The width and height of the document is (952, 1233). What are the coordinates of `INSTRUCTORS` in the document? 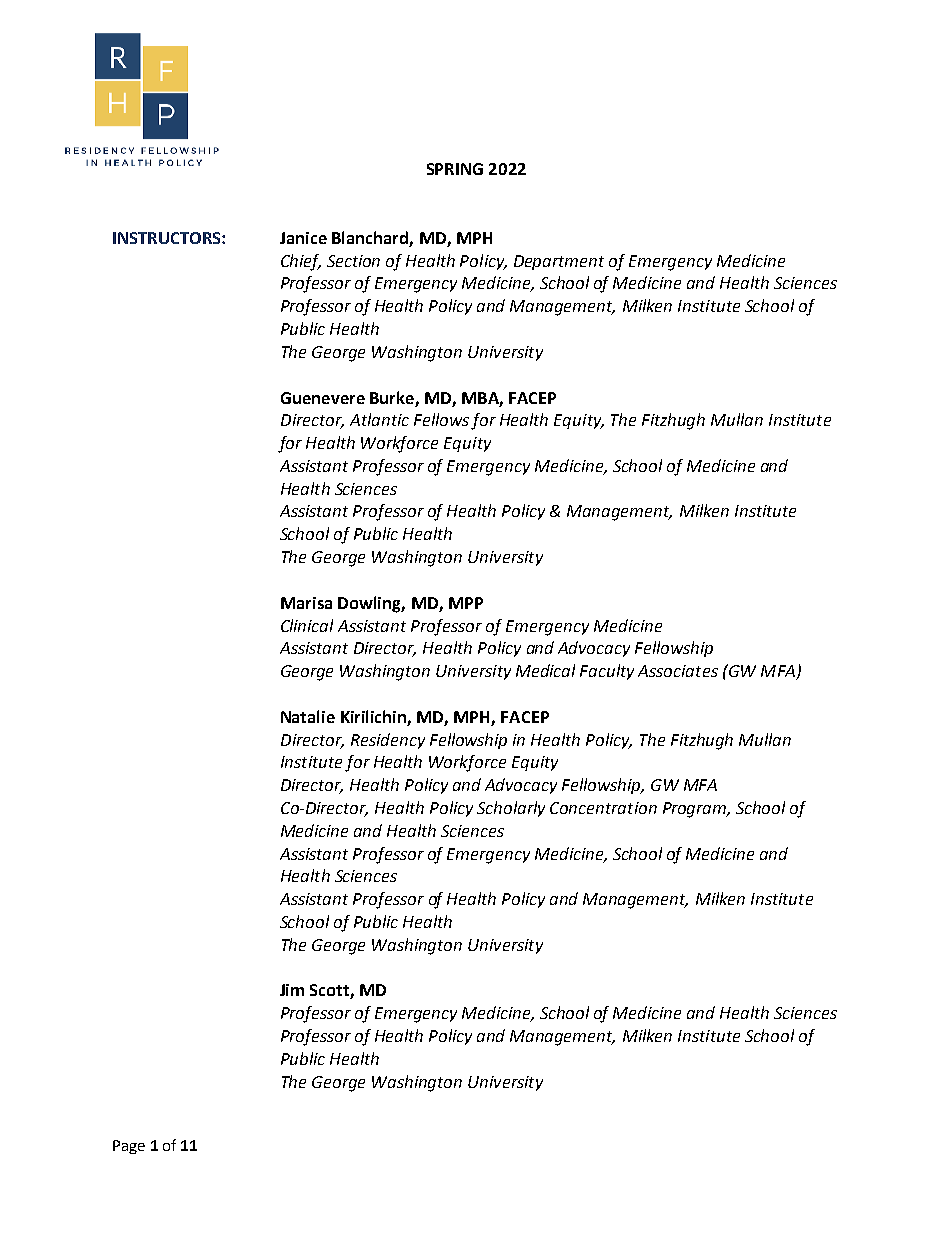 It's located at (168, 238).
